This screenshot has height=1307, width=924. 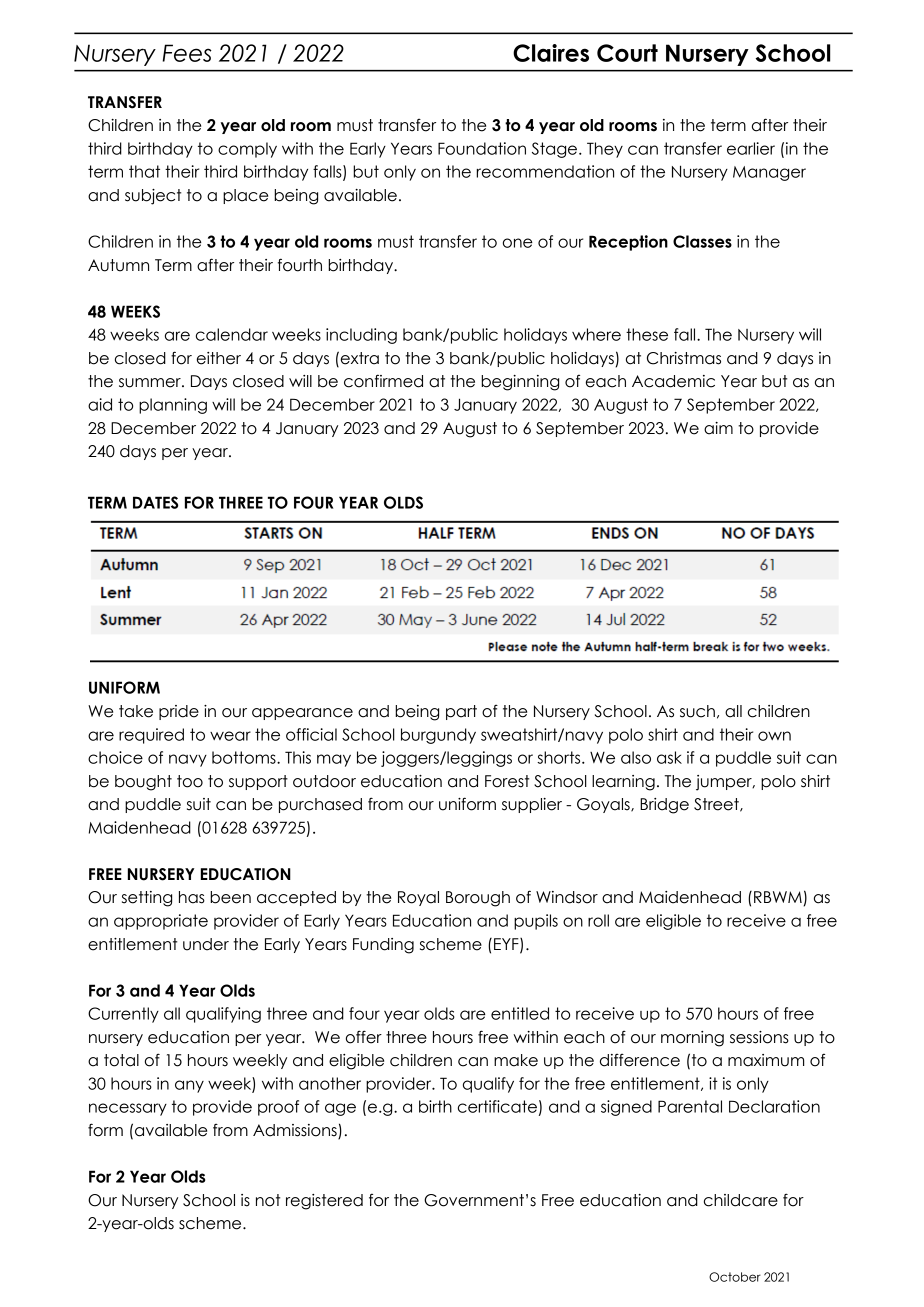 I want to click on been, so click(x=230, y=897).
